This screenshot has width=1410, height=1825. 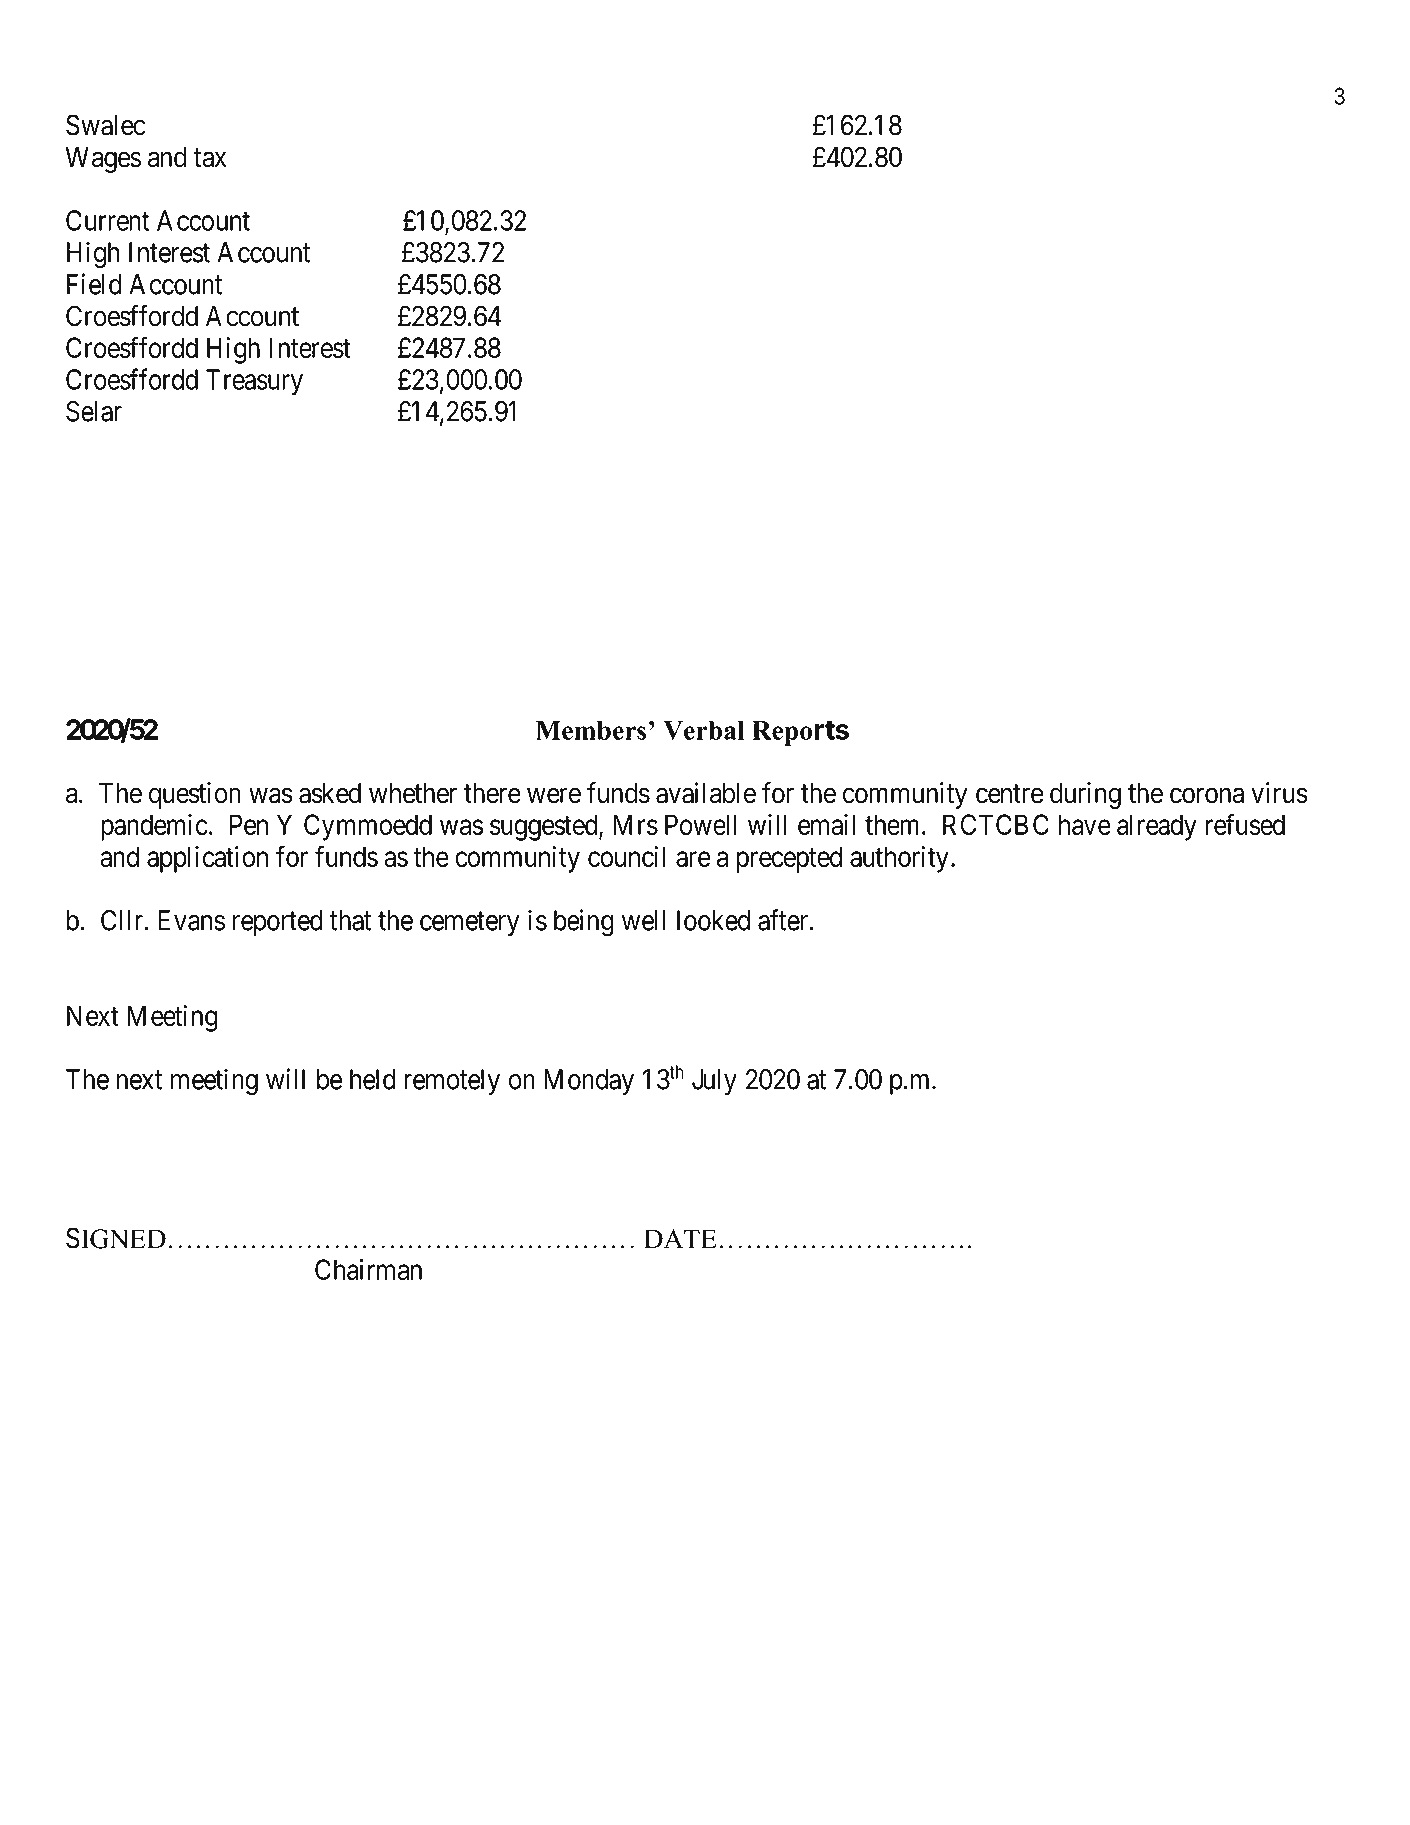 I want to click on July, so click(x=714, y=1082).
